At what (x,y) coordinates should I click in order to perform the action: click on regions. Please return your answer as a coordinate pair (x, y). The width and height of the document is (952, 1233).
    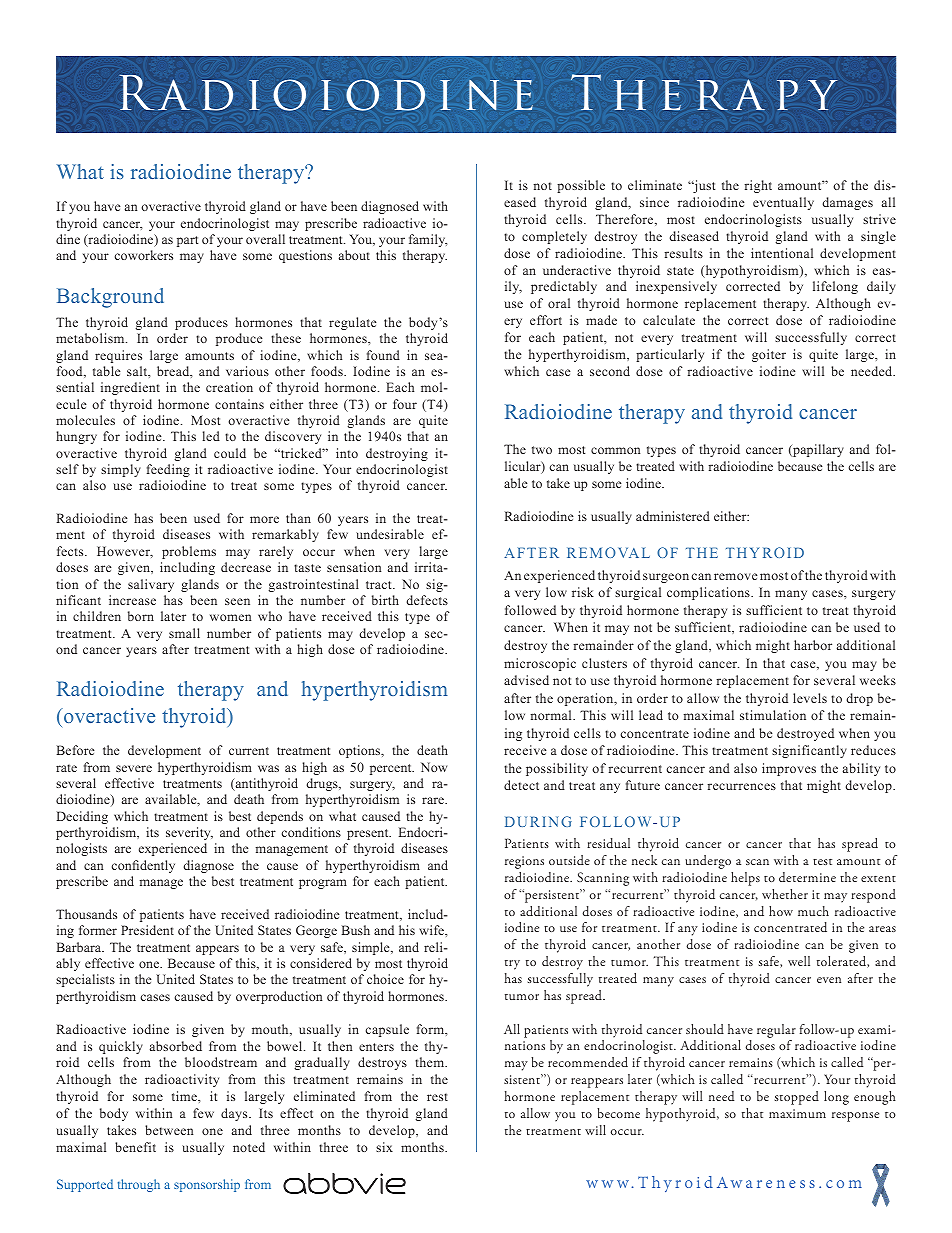
    Looking at the image, I should click on (524, 862).
